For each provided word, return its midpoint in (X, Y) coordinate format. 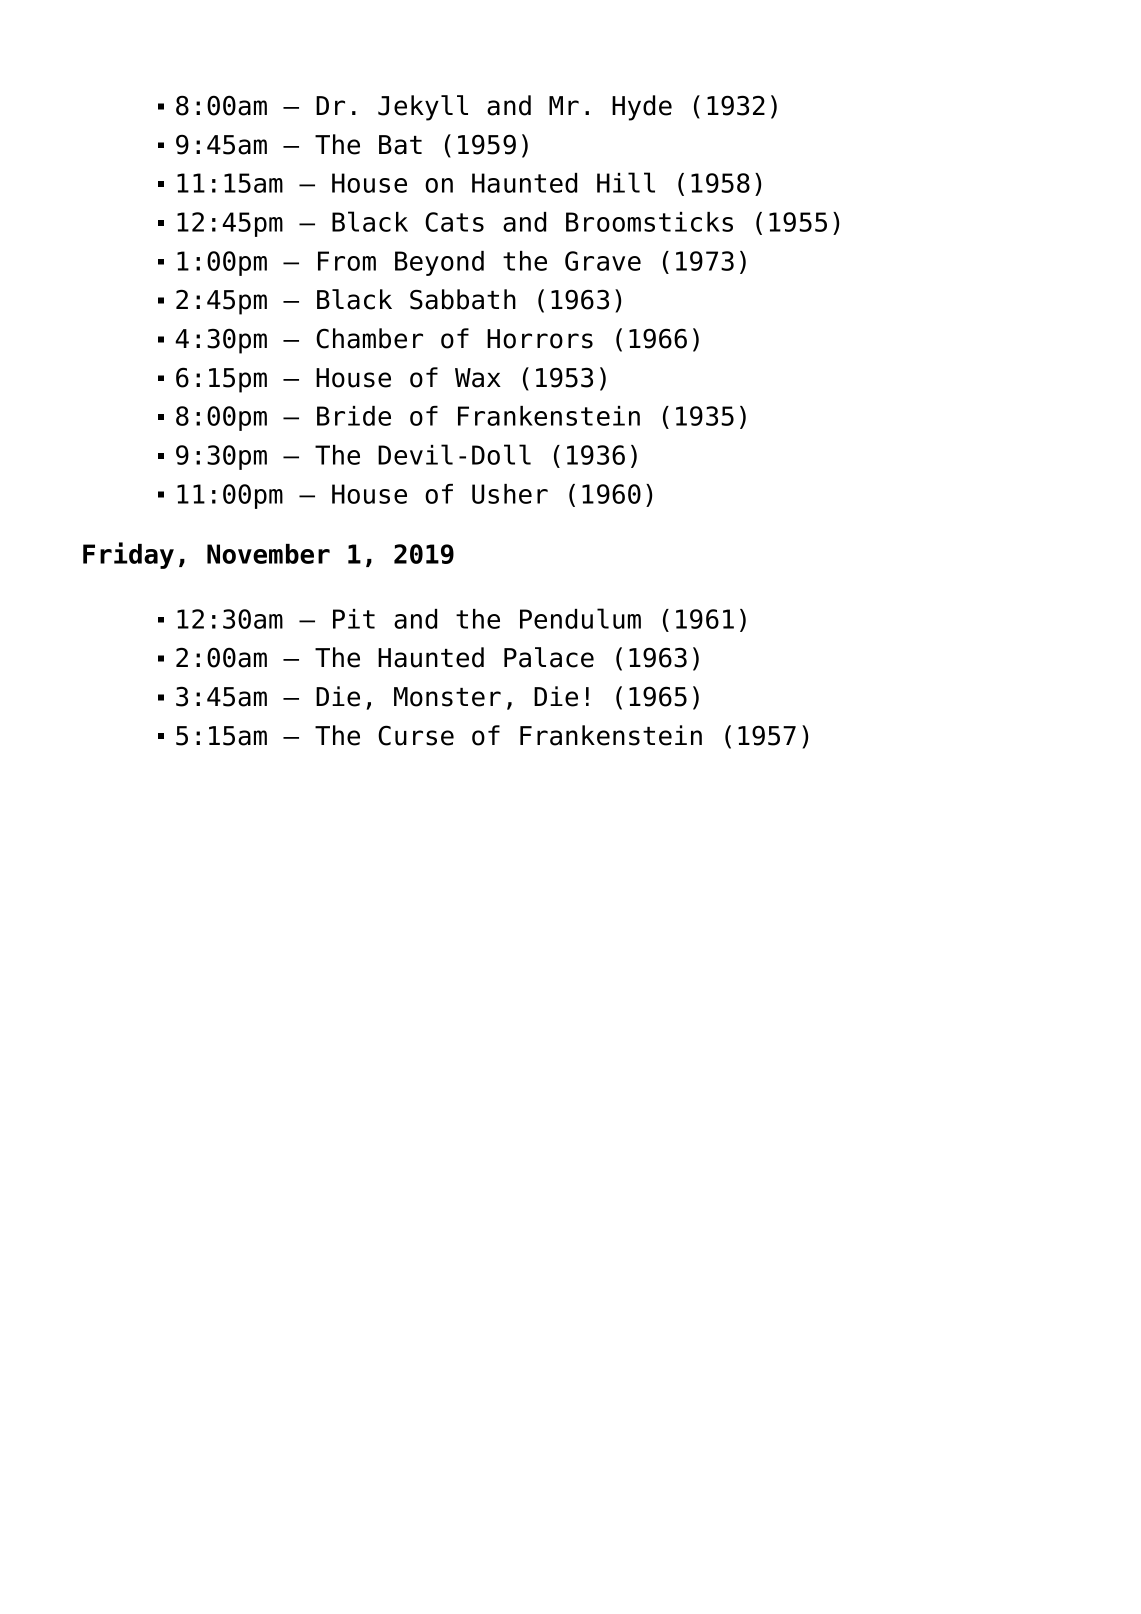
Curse (416, 735)
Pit (354, 619)
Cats (454, 222)
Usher (510, 494)
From (347, 261)
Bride (354, 416)
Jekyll (423, 108)
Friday (128, 555)
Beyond (439, 263)
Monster (447, 697)
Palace (549, 657)
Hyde (642, 108)
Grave (603, 261)
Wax (478, 378)
